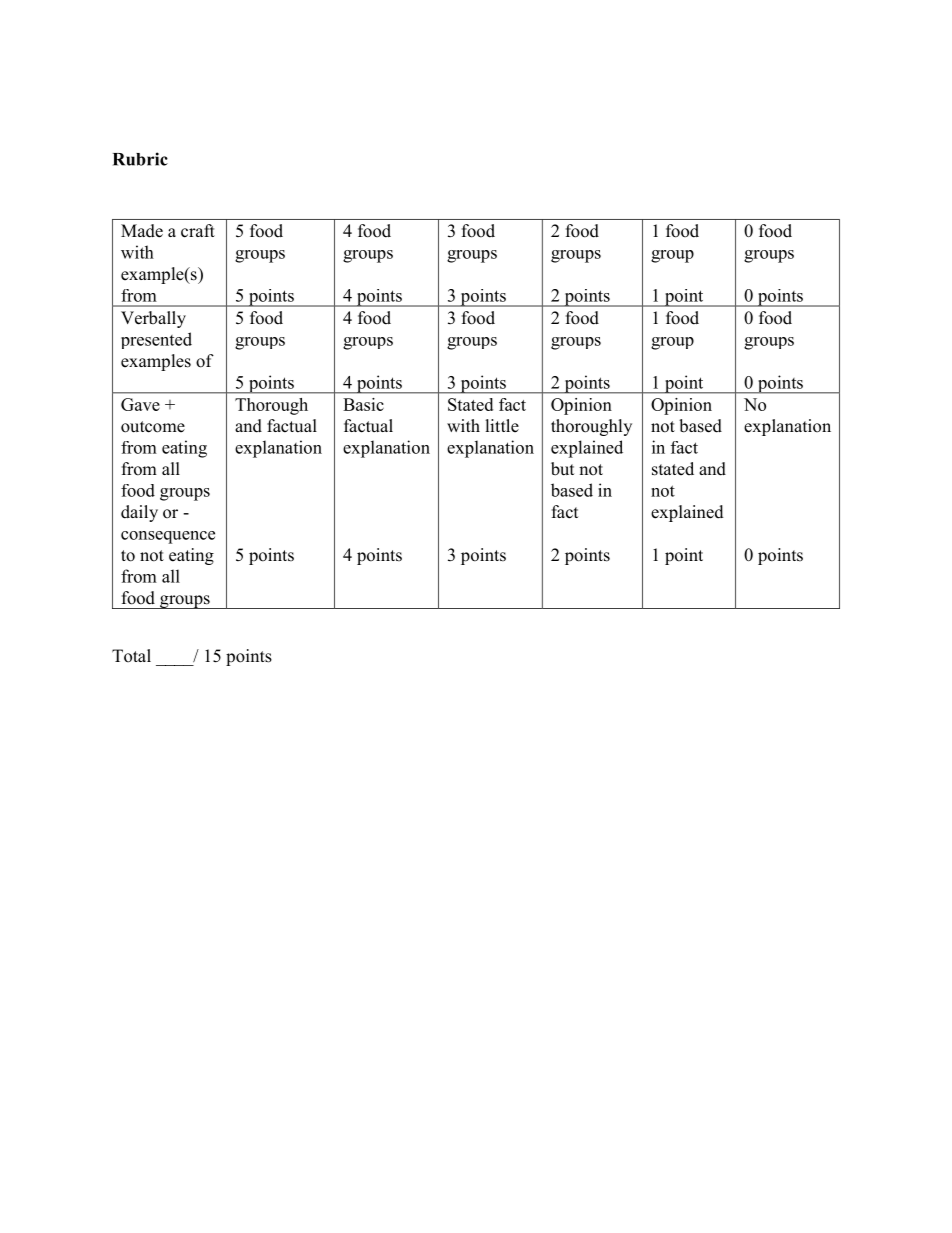  Describe the element at coordinates (168, 537) in the screenshot. I see `consequence` at that location.
